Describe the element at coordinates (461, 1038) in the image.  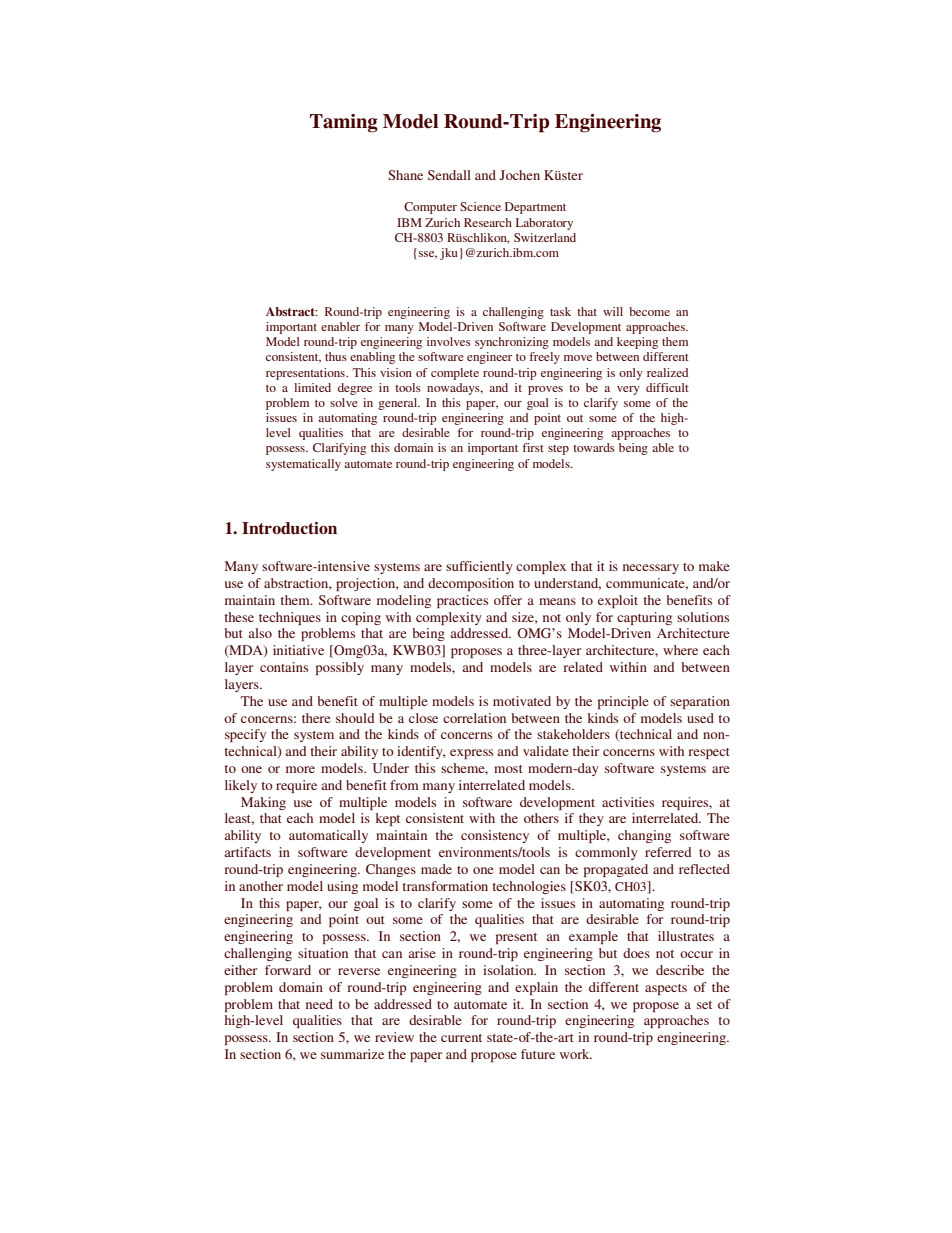
I see `current` at that location.
